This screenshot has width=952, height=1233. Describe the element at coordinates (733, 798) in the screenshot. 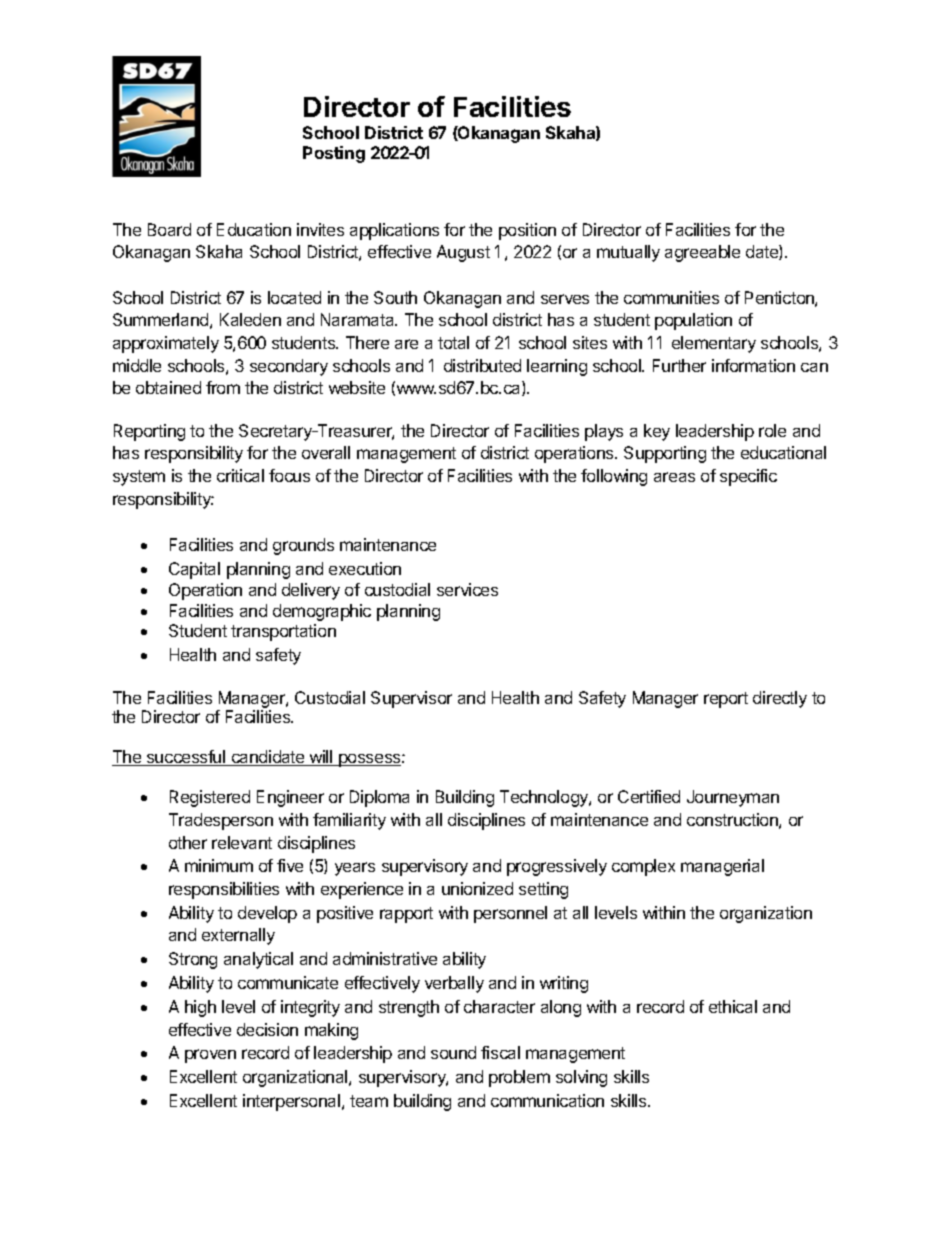

I see `Journeyman` at that location.
